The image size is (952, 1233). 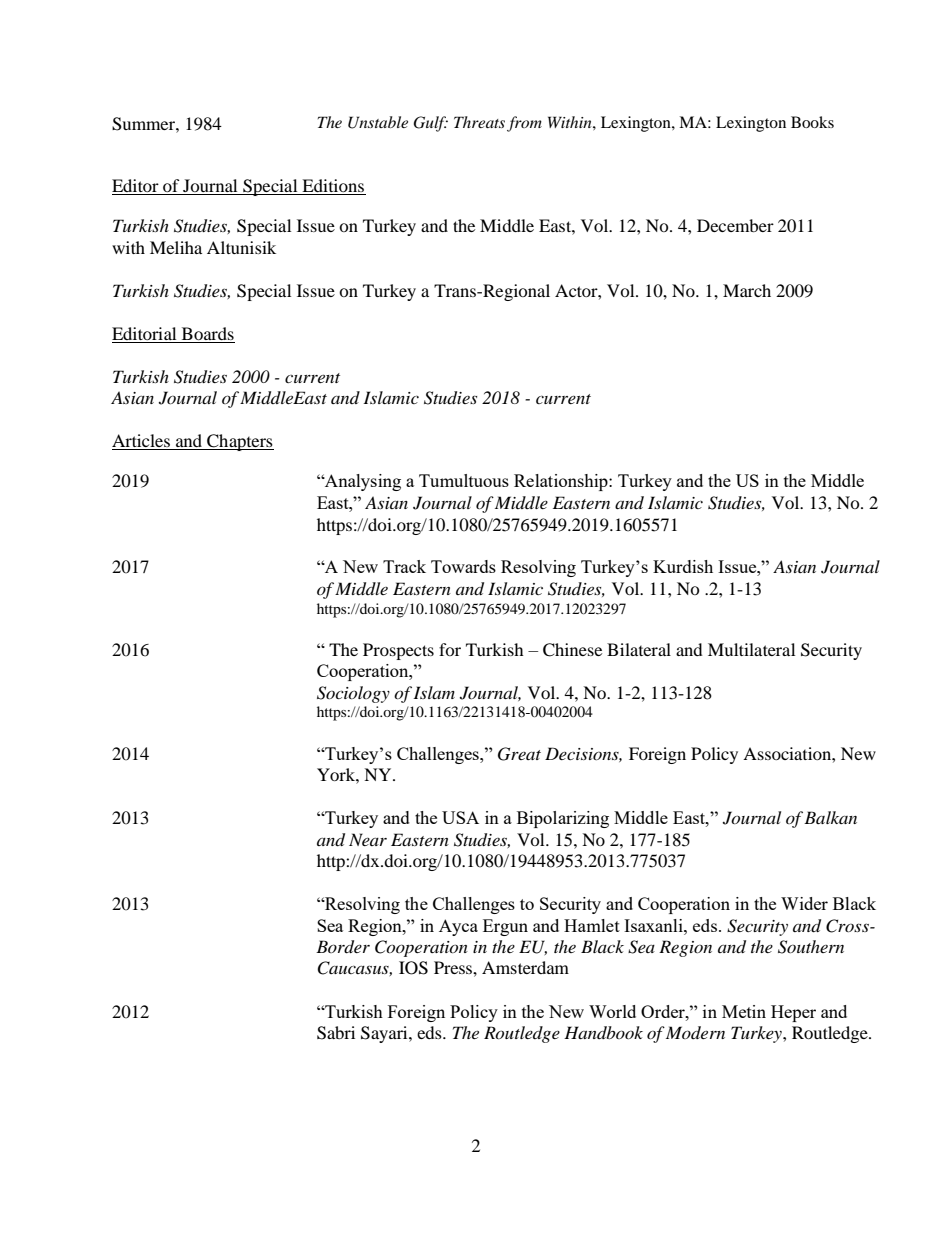 What do you see at coordinates (333, 187) in the image?
I see `Editions` at bounding box center [333, 187].
